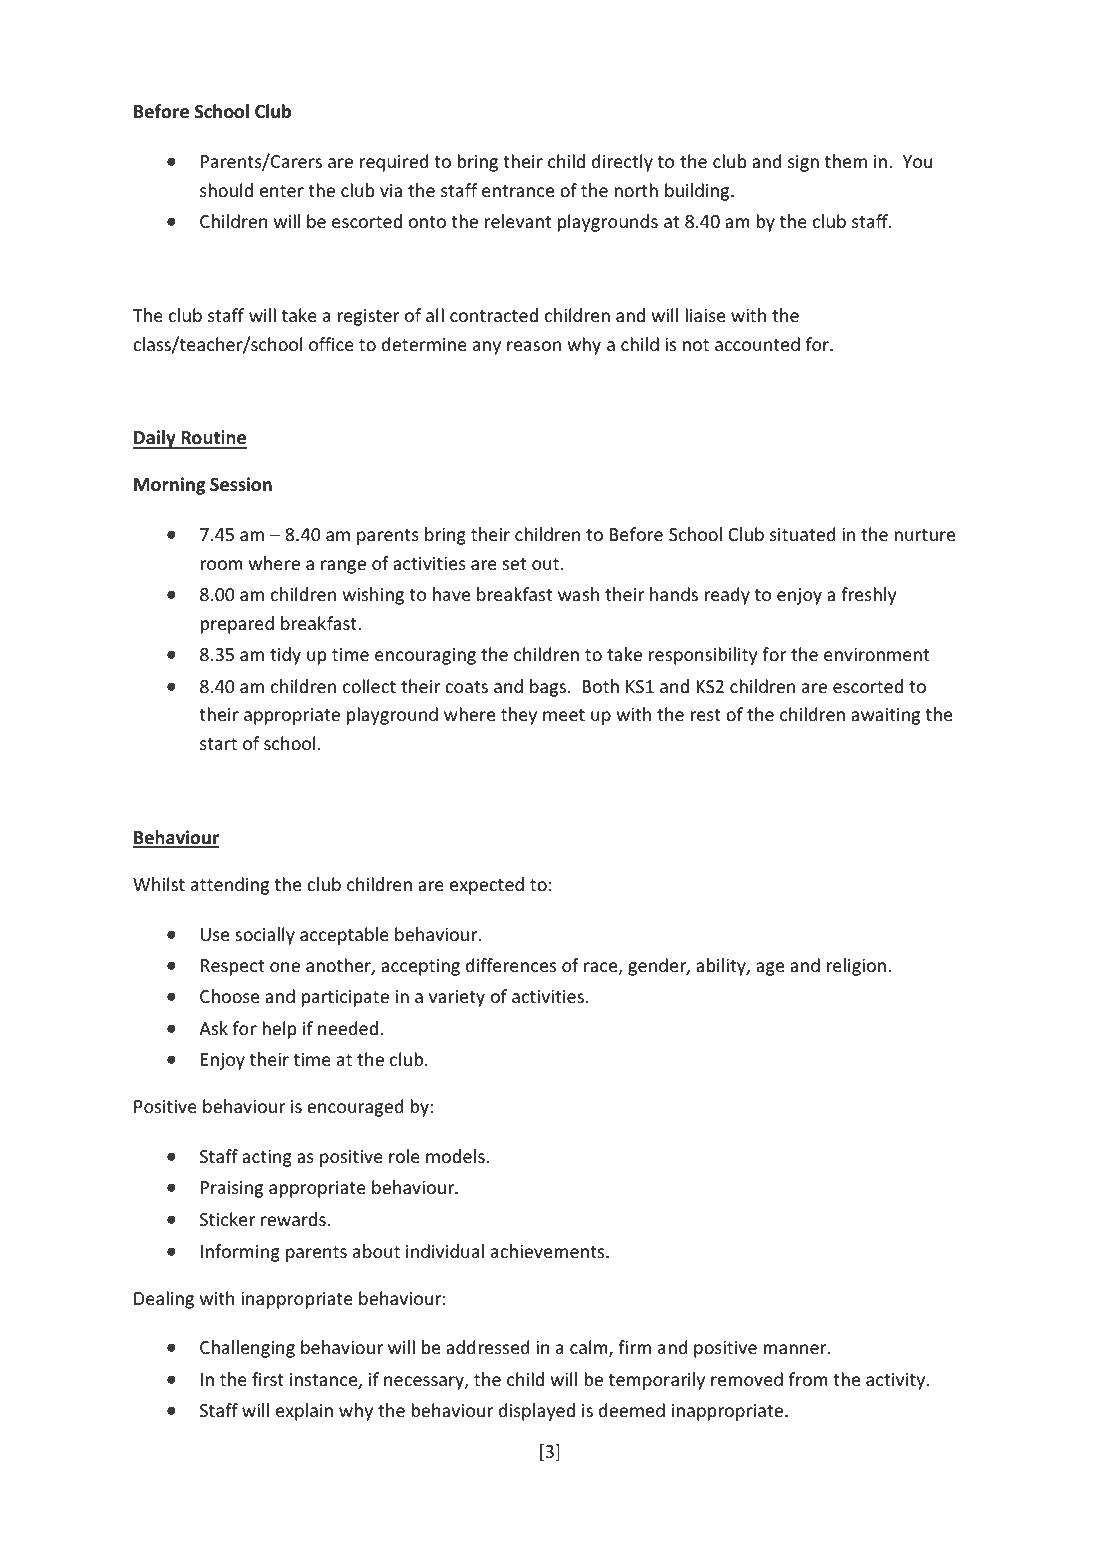 The width and height of the image is (1099, 1554). I want to click on displayed, so click(537, 1412).
